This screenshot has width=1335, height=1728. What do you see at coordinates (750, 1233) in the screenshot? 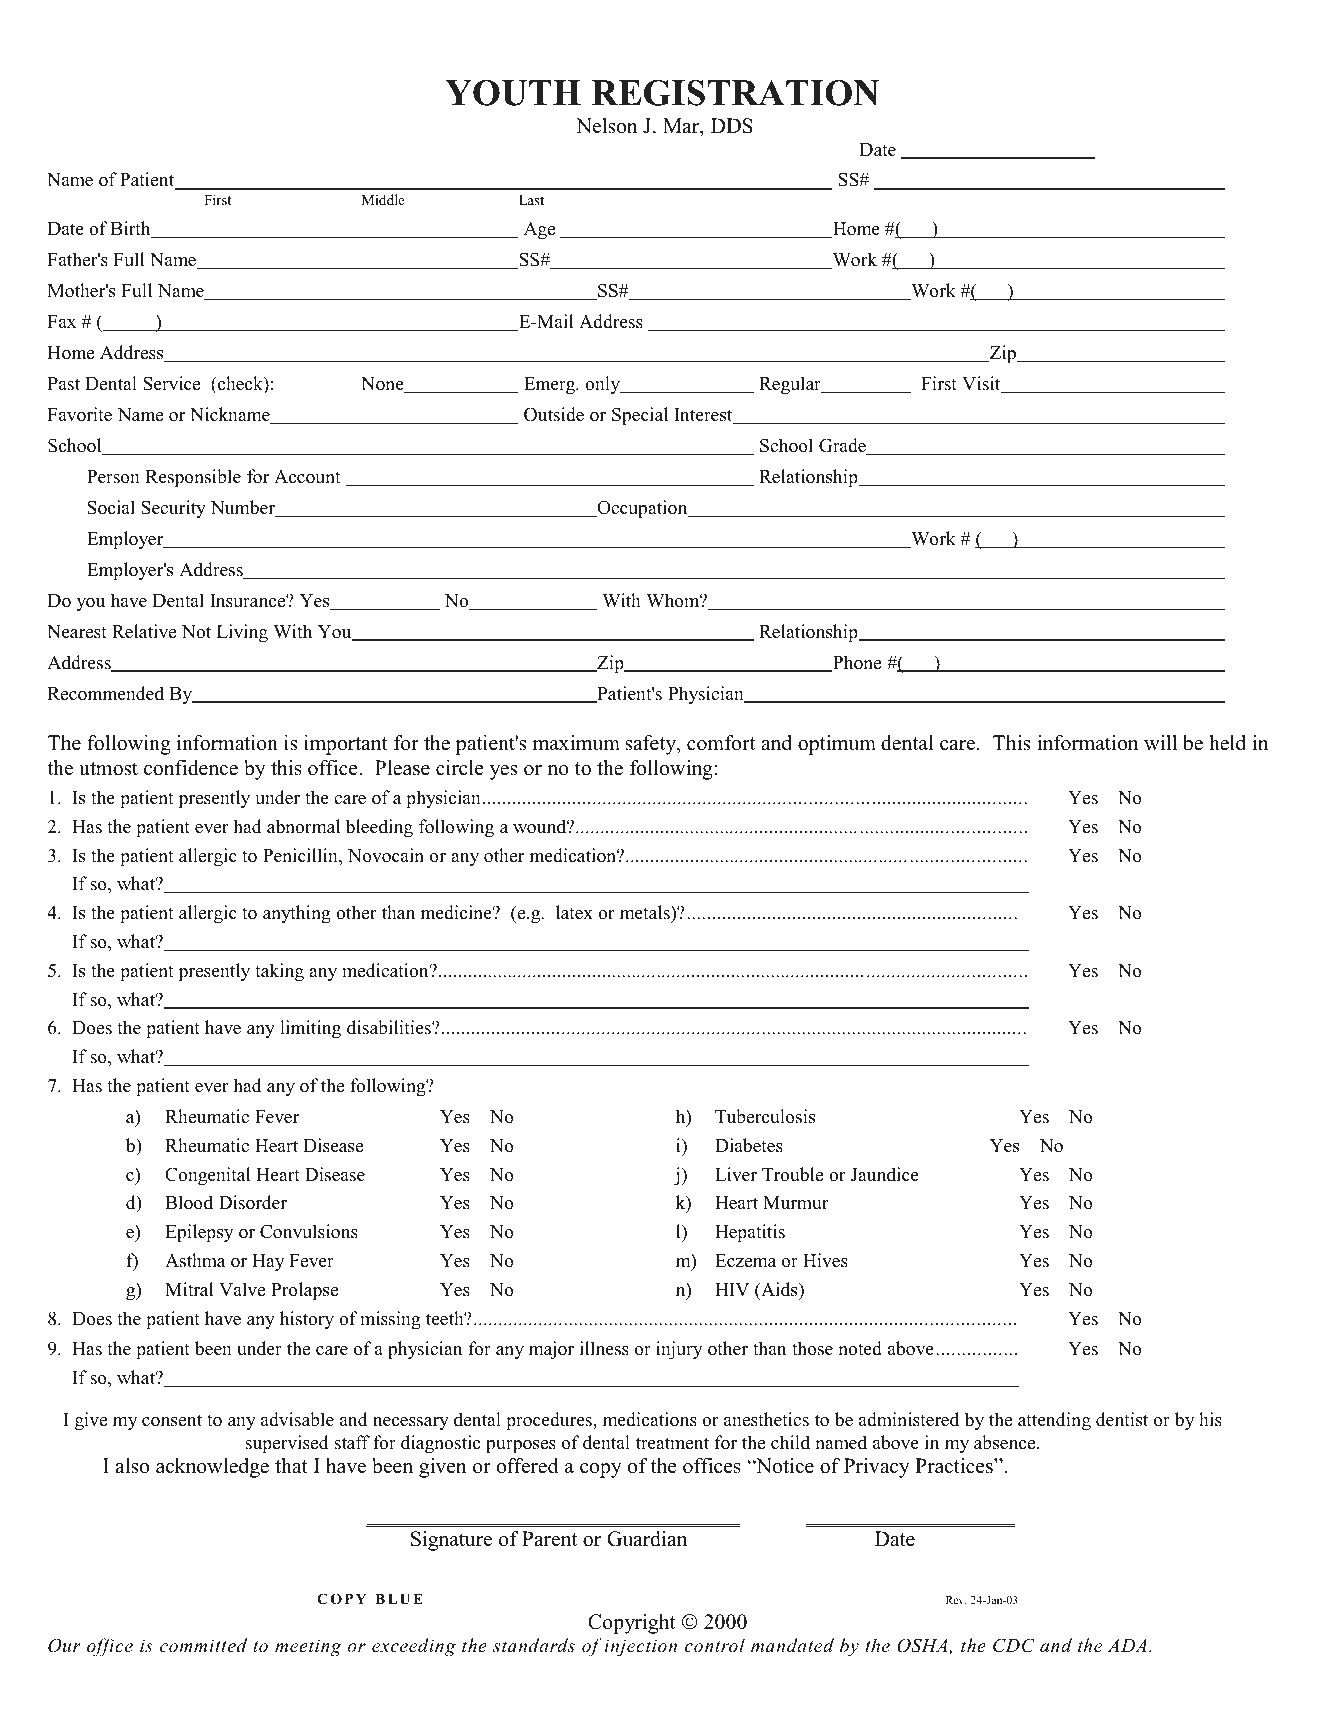
I see `Hepatitis` at bounding box center [750, 1233].
